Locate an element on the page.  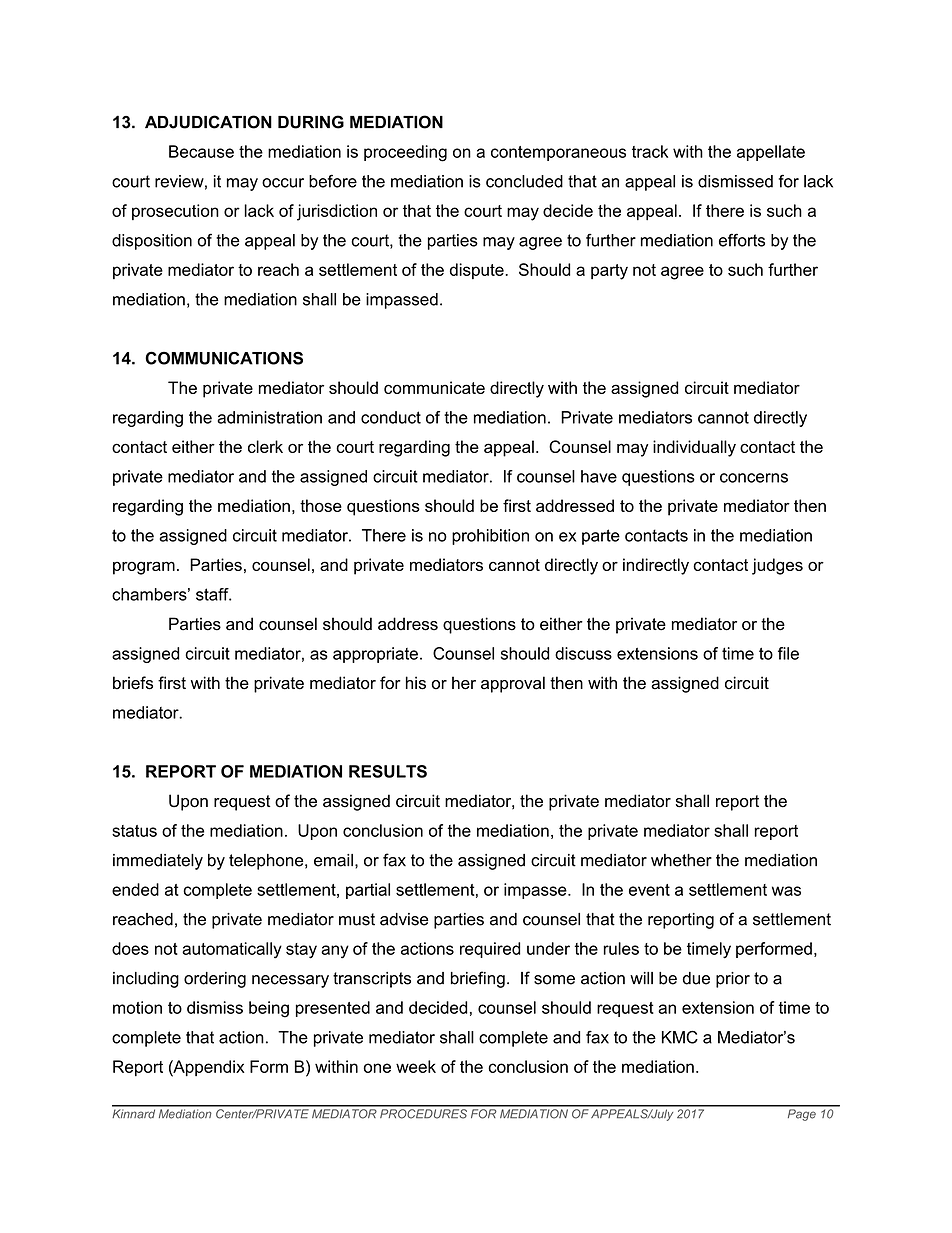
individually is located at coordinates (694, 448).
